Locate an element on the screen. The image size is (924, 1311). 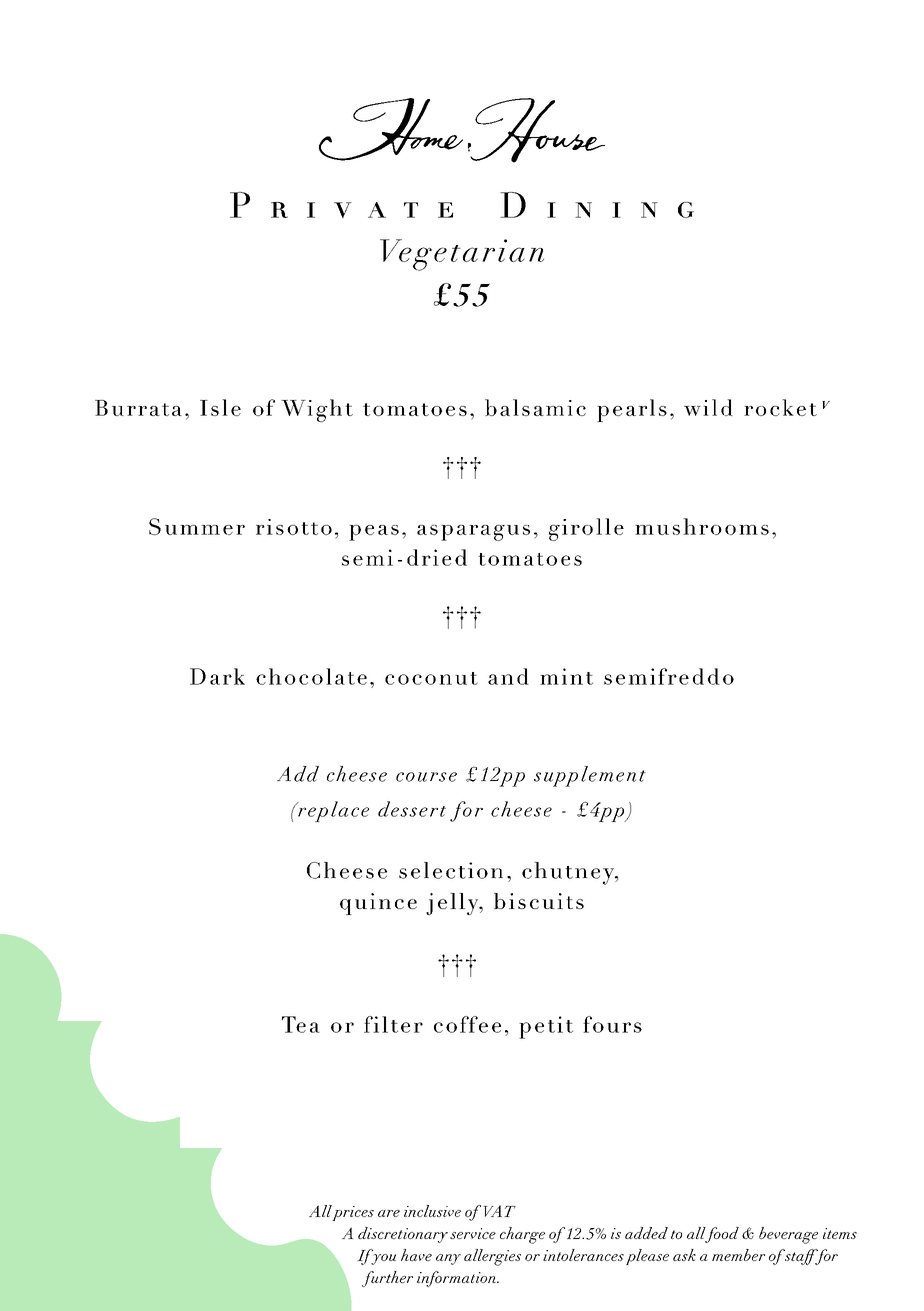
asparagus is located at coordinates (473, 533).
